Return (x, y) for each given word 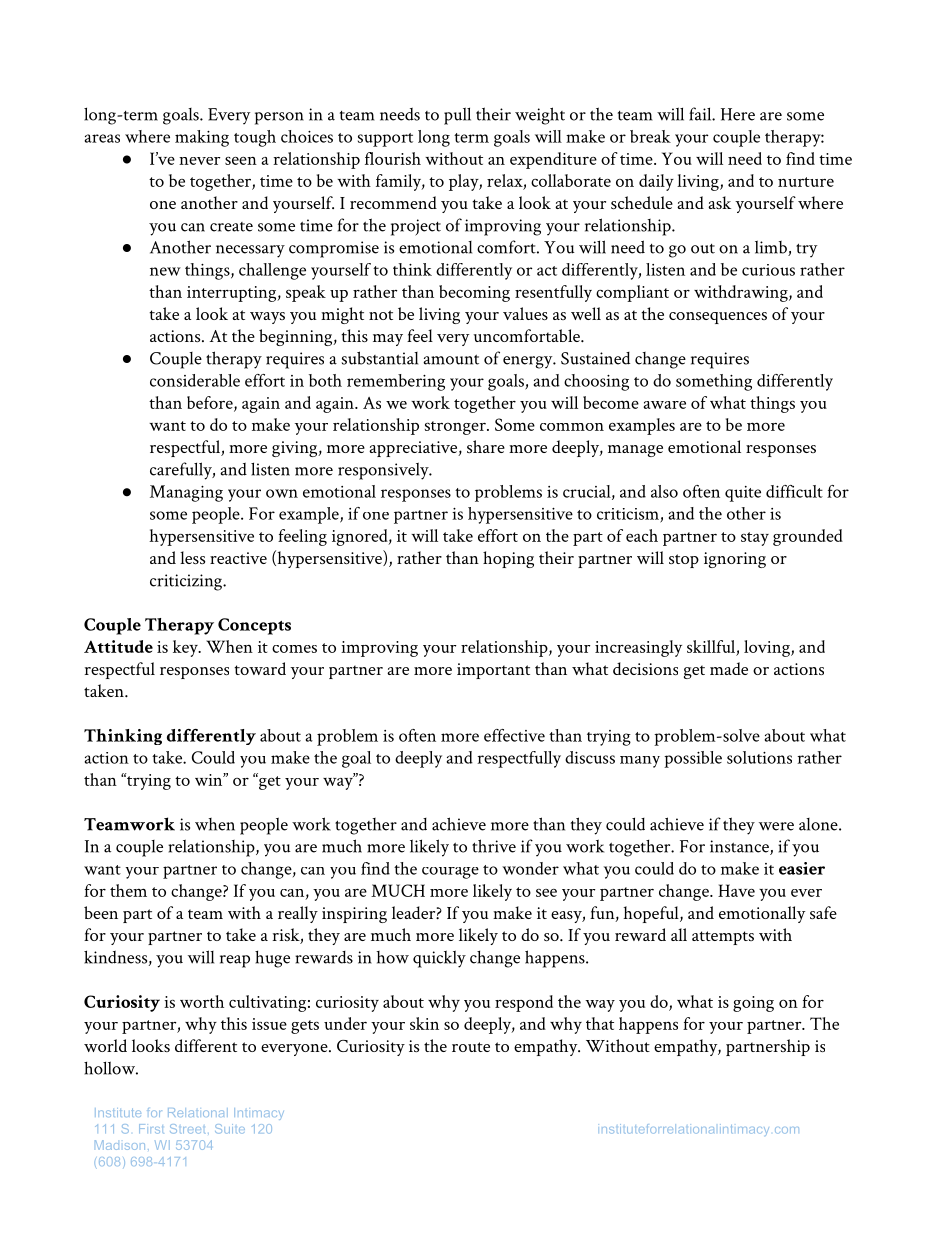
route (471, 1047)
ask (719, 202)
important (493, 671)
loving (768, 648)
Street (187, 1129)
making (202, 138)
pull (457, 116)
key (186, 648)
